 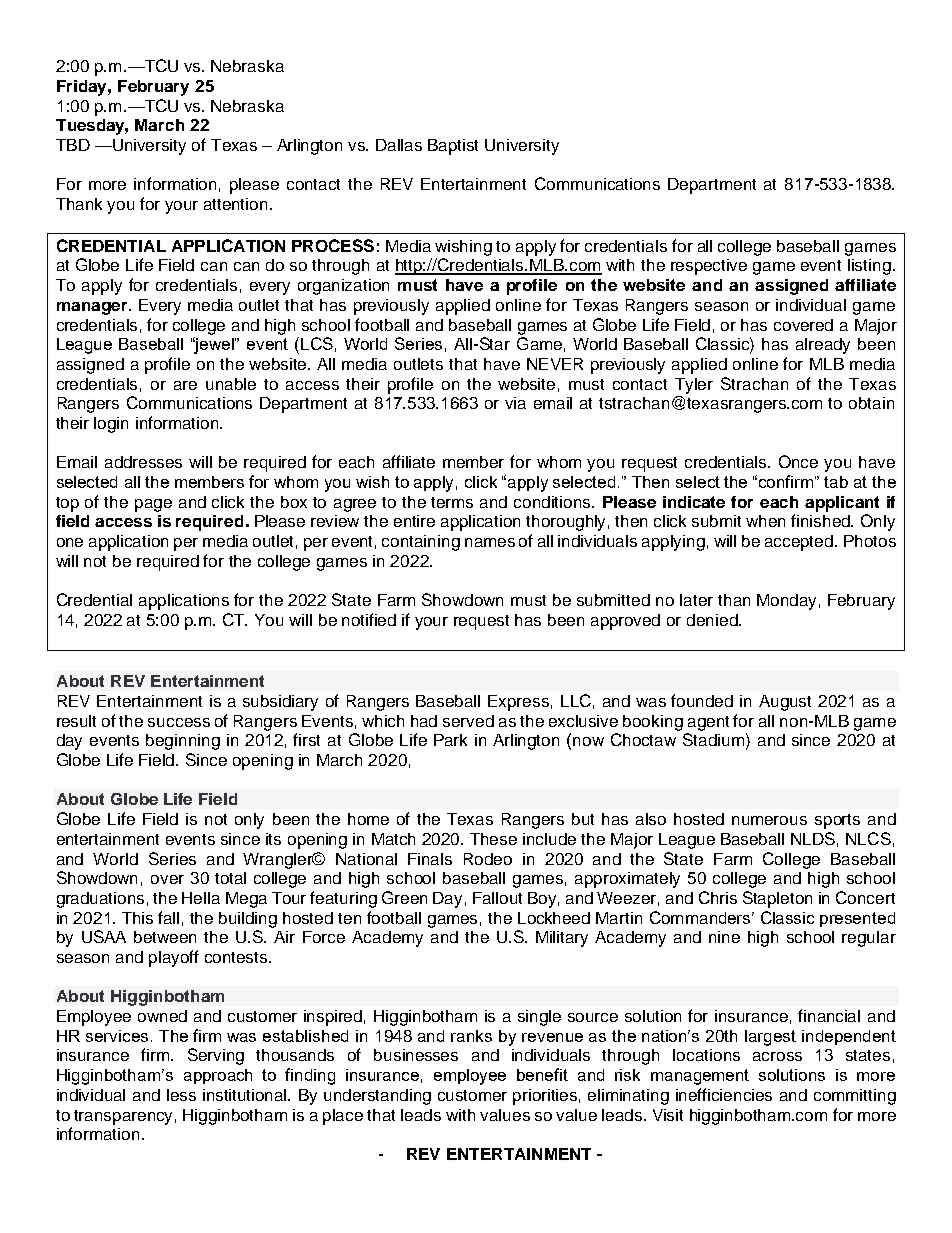 I want to click on respective, so click(x=709, y=267).
